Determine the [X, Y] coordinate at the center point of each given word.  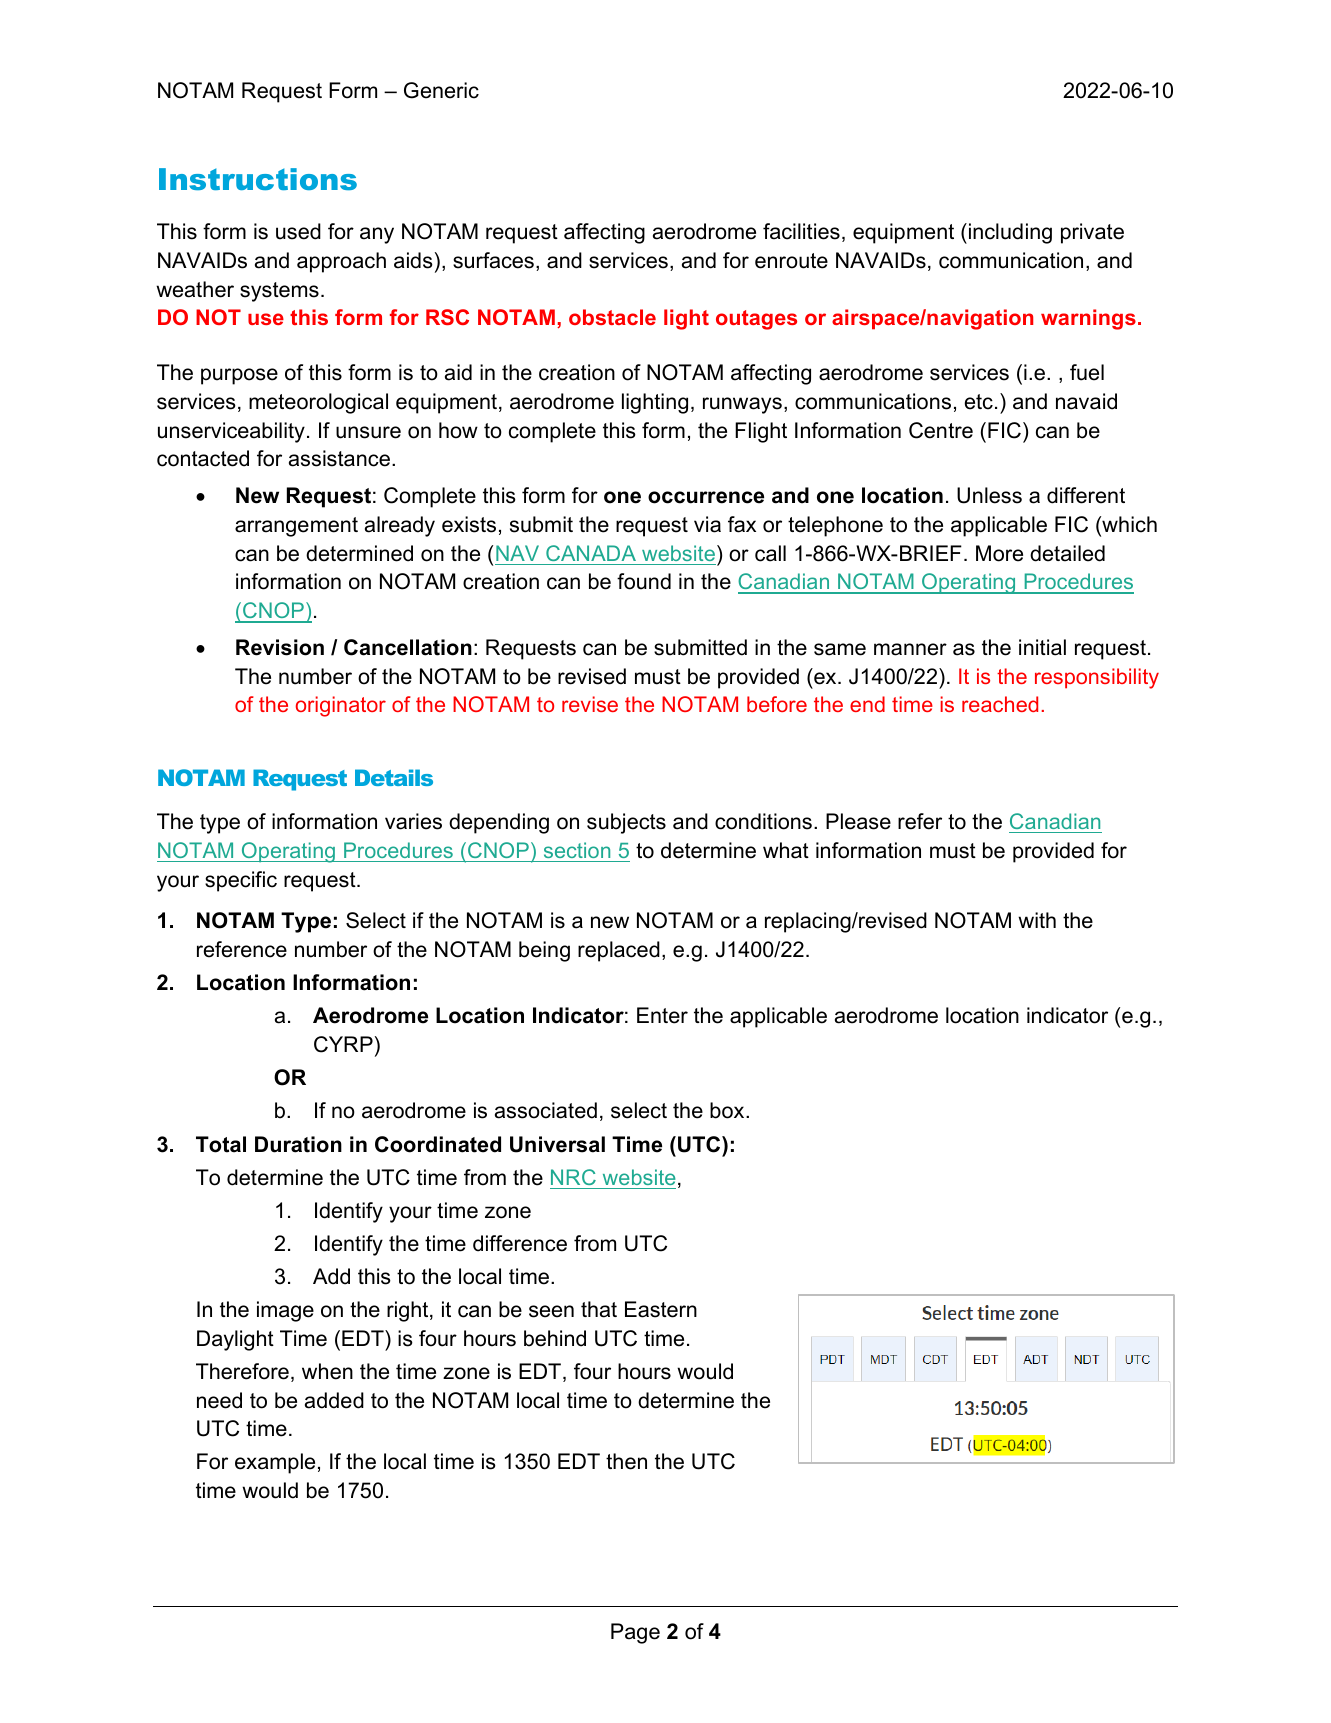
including [1010, 233]
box [728, 1110]
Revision [280, 647]
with [1037, 920]
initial [1042, 647]
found [644, 581]
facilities [801, 231]
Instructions [258, 179]
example [275, 1463]
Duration [298, 1144]
